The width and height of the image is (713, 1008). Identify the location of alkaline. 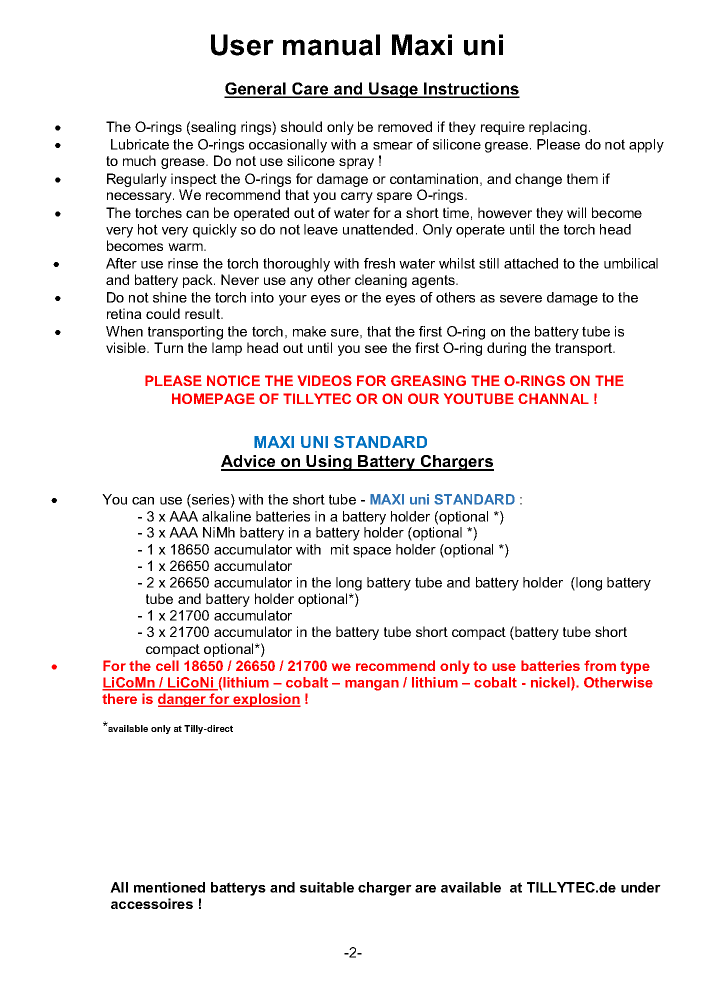
(226, 516).
